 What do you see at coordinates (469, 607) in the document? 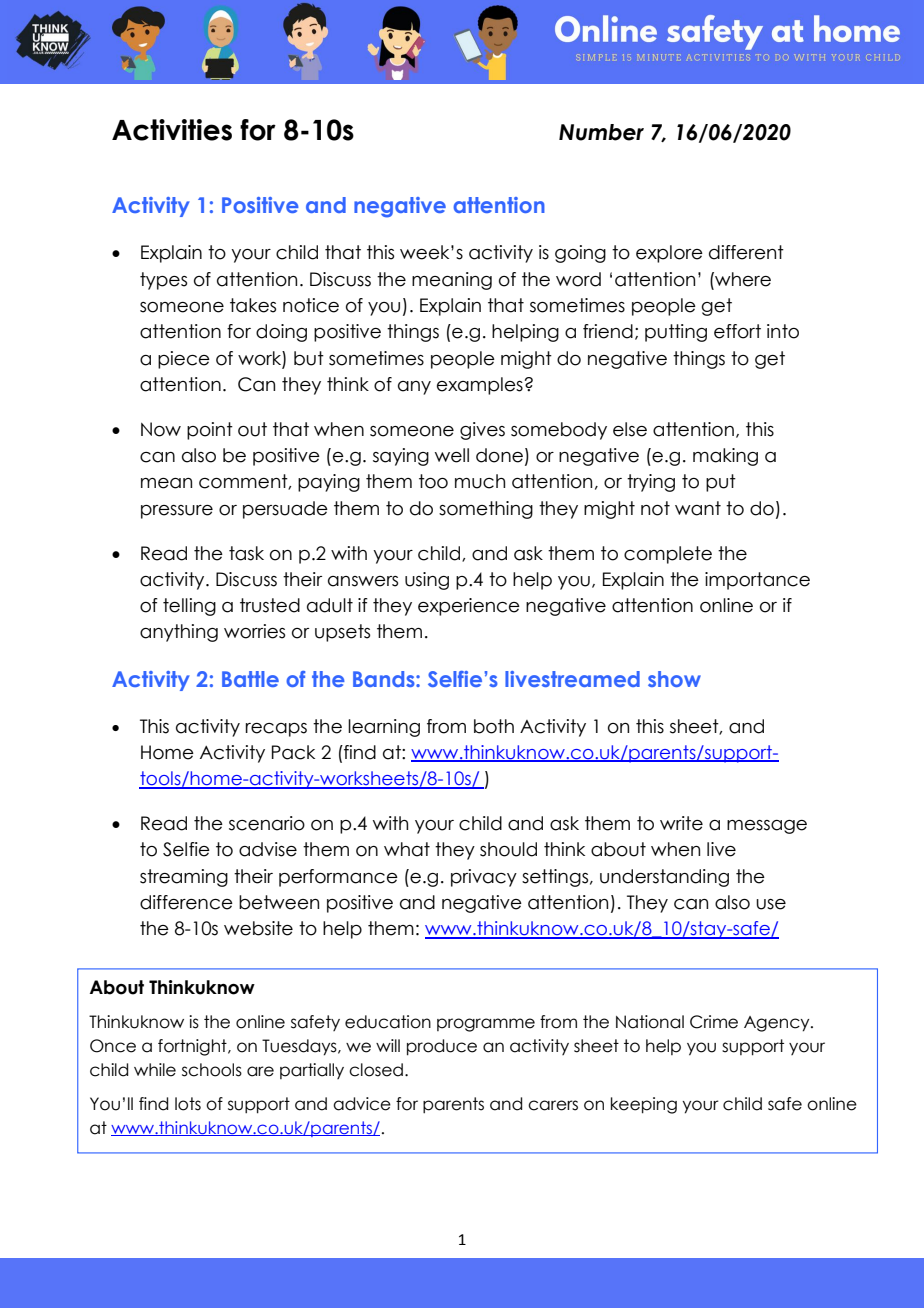
I see `experience` at bounding box center [469, 607].
